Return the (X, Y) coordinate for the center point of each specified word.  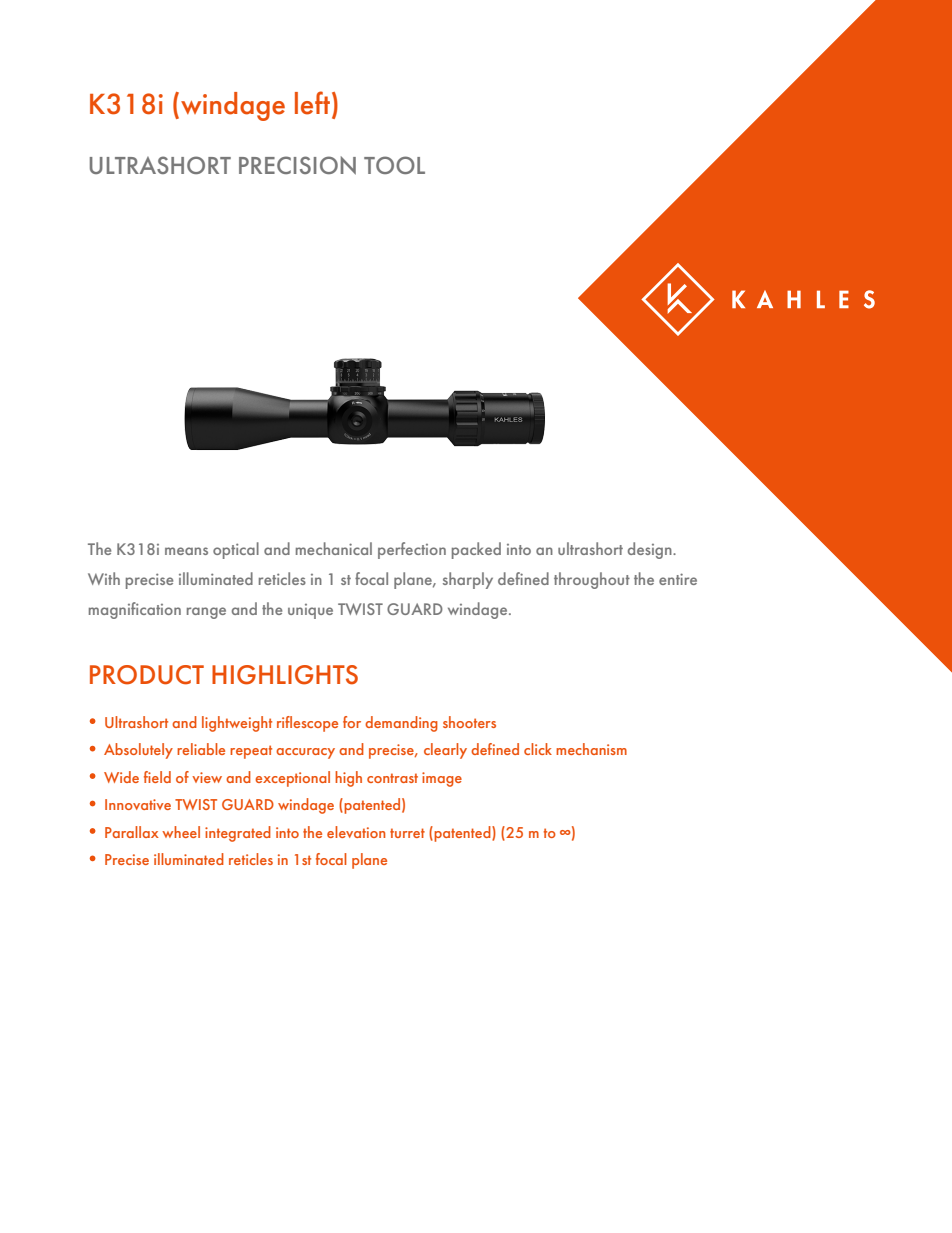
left (312, 103)
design (651, 550)
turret (407, 833)
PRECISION (297, 165)
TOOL (394, 165)
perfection (412, 550)
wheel (181, 832)
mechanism (591, 749)
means (186, 551)
